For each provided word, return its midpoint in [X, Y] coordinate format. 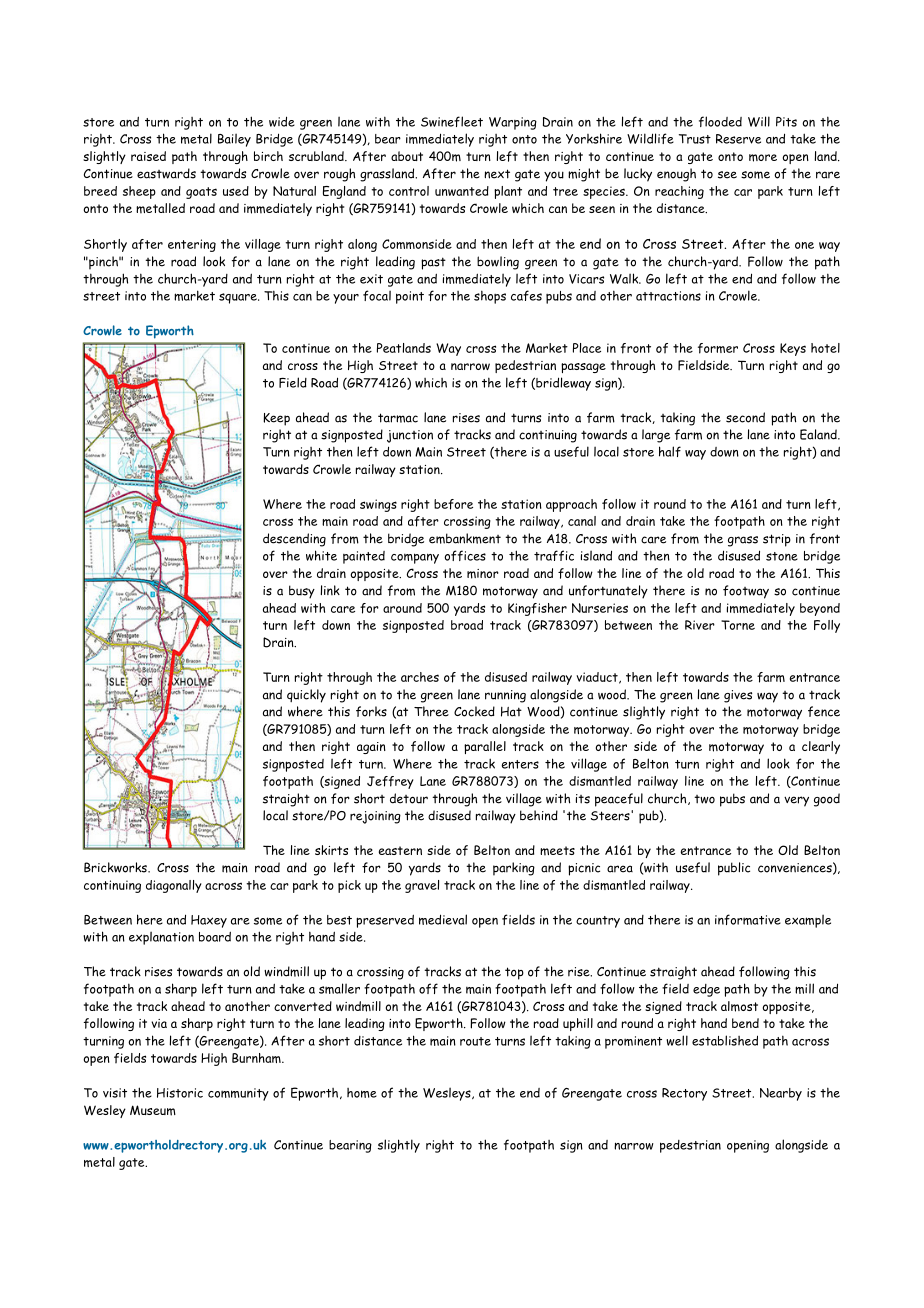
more [763, 158]
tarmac [398, 418]
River [700, 625]
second [745, 417]
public [734, 869]
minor [483, 574]
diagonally [174, 886]
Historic [180, 1093]
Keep [276, 419]
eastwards [166, 173]
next [497, 174]
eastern [400, 850]
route [475, 1041]
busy [302, 592]
